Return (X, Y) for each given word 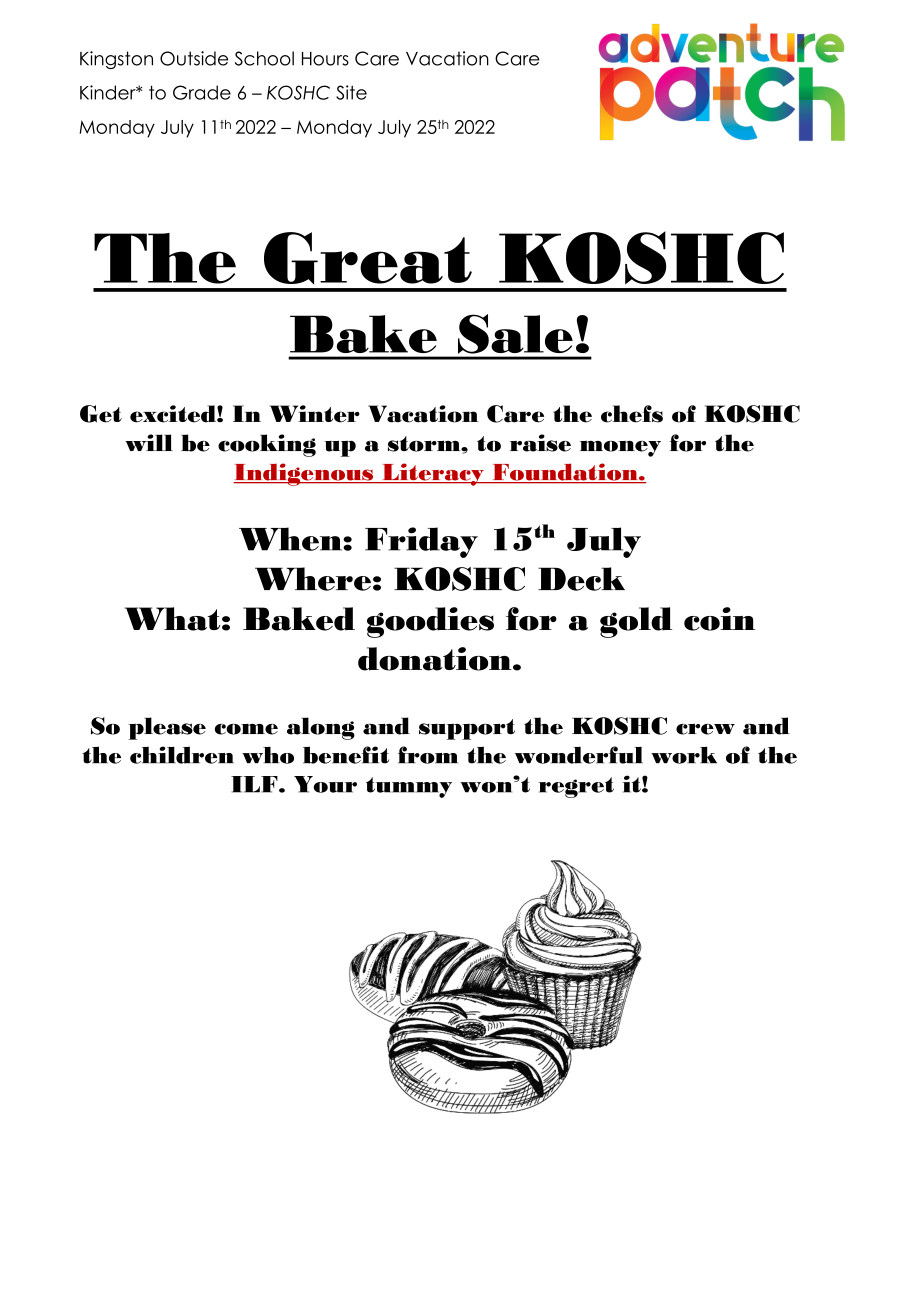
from (428, 755)
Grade (202, 92)
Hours (325, 59)
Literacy (433, 474)
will (149, 442)
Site (351, 92)
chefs (632, 414)
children (182, 755)
